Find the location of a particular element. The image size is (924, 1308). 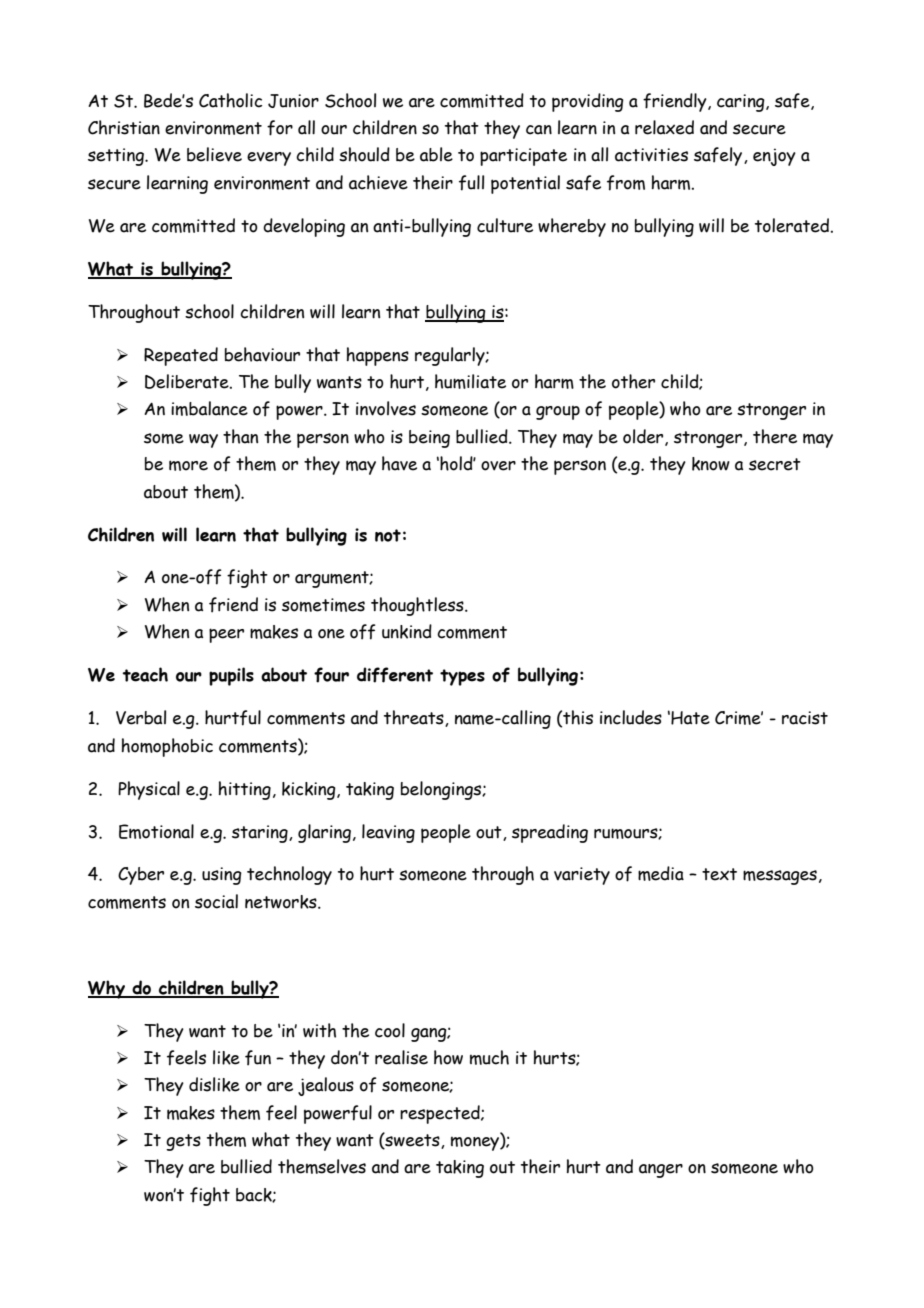

believe is located at coordinates (214, 154).
